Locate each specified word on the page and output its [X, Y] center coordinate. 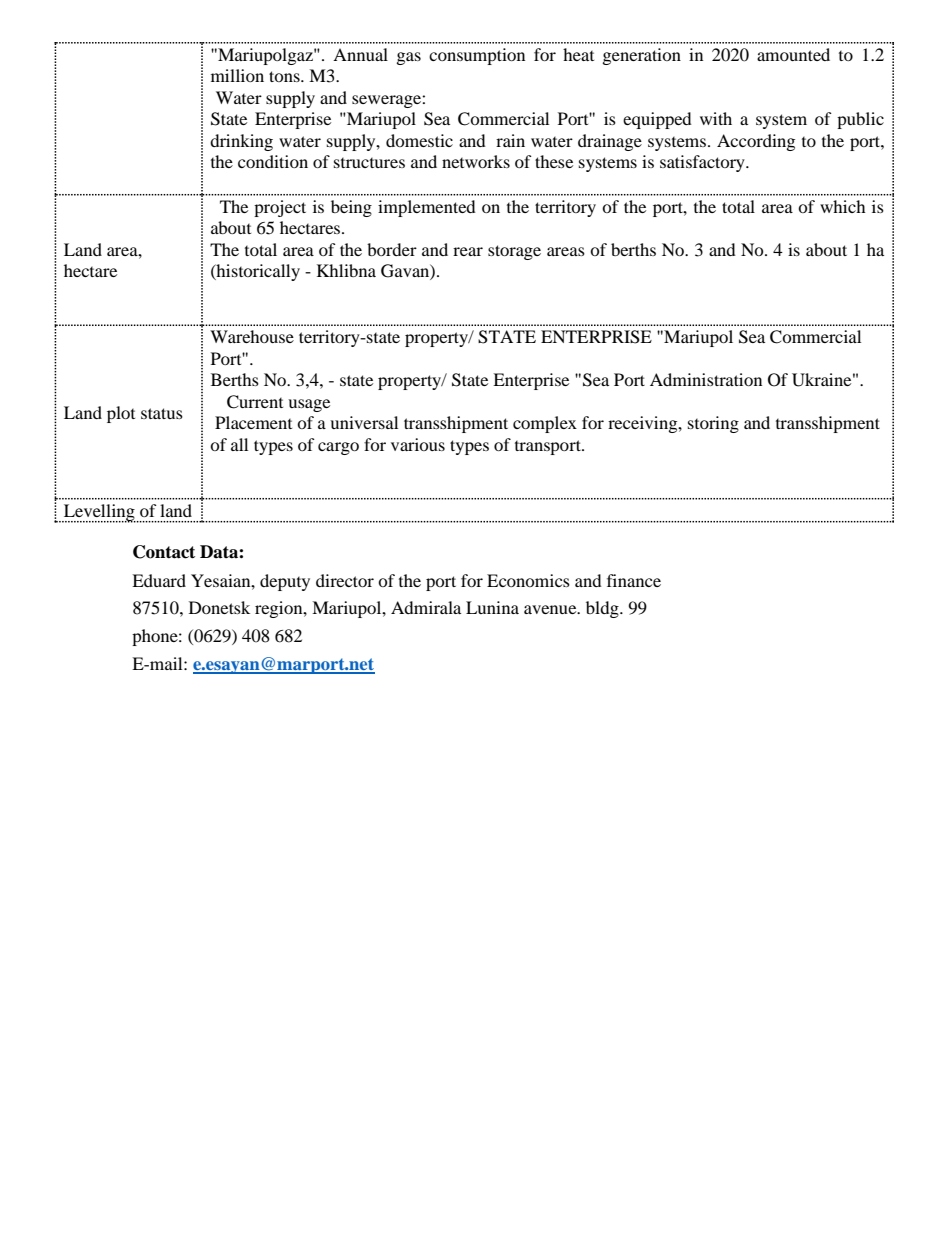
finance [634, 580]
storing [713, 424]
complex [545, 424]
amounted [793, 54]
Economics [528, 580]
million [237, 75]
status [162, 413]
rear [468, 251]
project [280, 208]
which [843, 206]
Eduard [159, 580]
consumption [477, 56]
